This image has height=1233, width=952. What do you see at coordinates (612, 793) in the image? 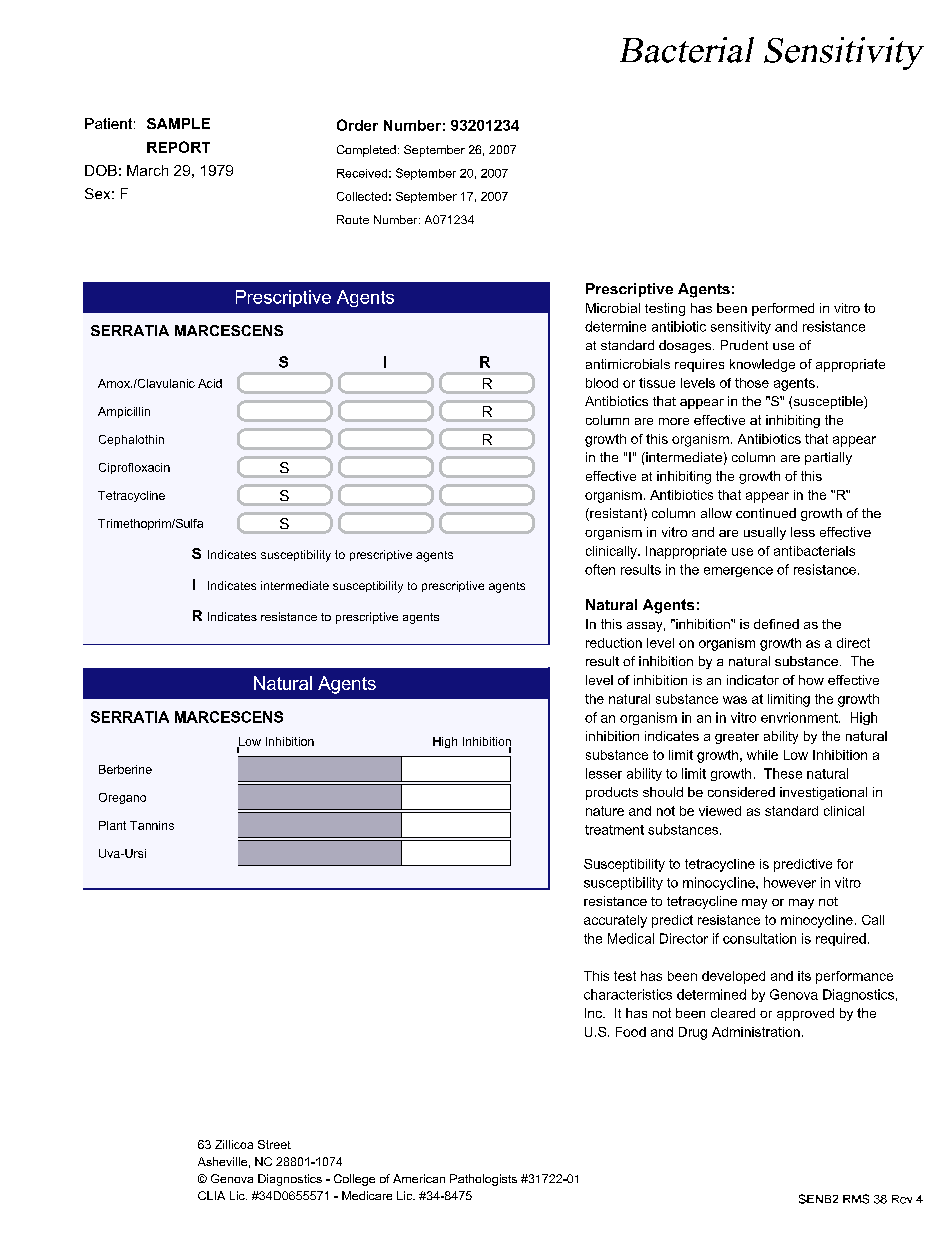
I see `products` at bounding box center [612, 793].
